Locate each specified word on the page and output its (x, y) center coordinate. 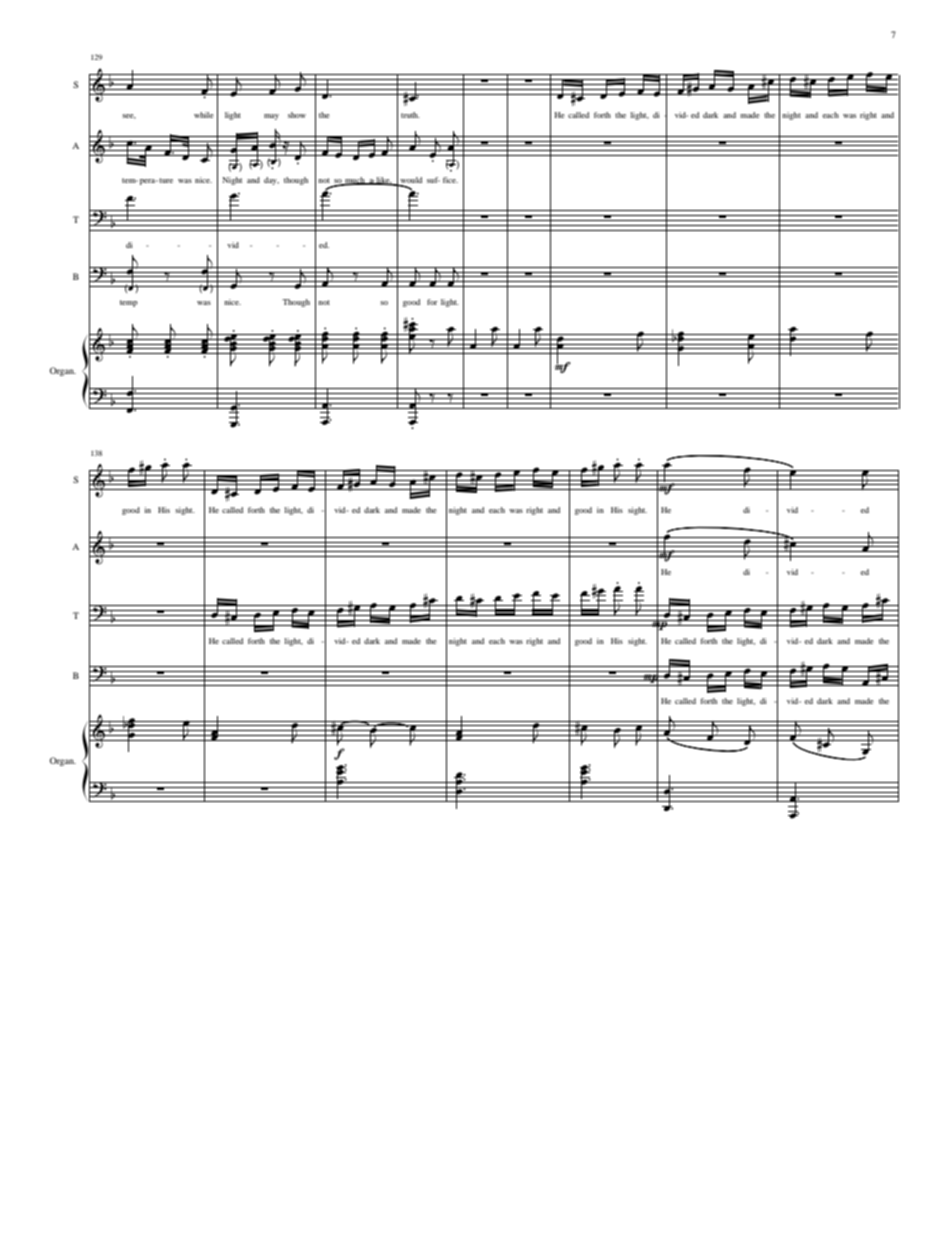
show (297, 115)
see (129, 116)
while (203, 115)
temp (129, 303)
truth (410, 115)
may (271, 117)
